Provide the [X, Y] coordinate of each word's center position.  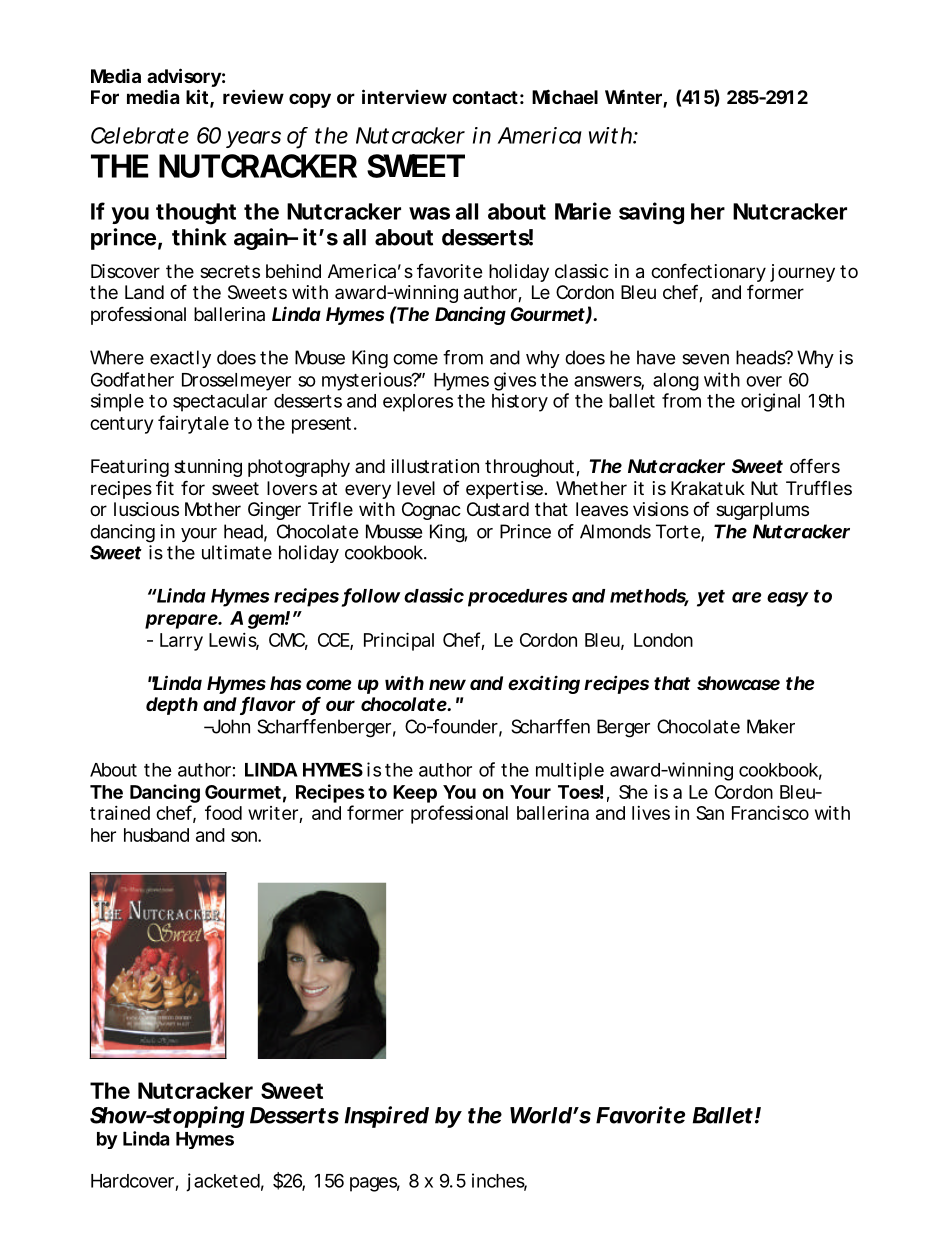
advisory [184, 79]
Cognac [431, 511]
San [710, 813]
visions [661, 509]
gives [515, 381]
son [245, 836]
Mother [213, 509]
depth [172, 706]
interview [404, 96]
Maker [771, 726]
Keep [415, 794]
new [447, 684]
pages [375, 1184]
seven [705, 359]
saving [651, 213]
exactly [180, 359]
